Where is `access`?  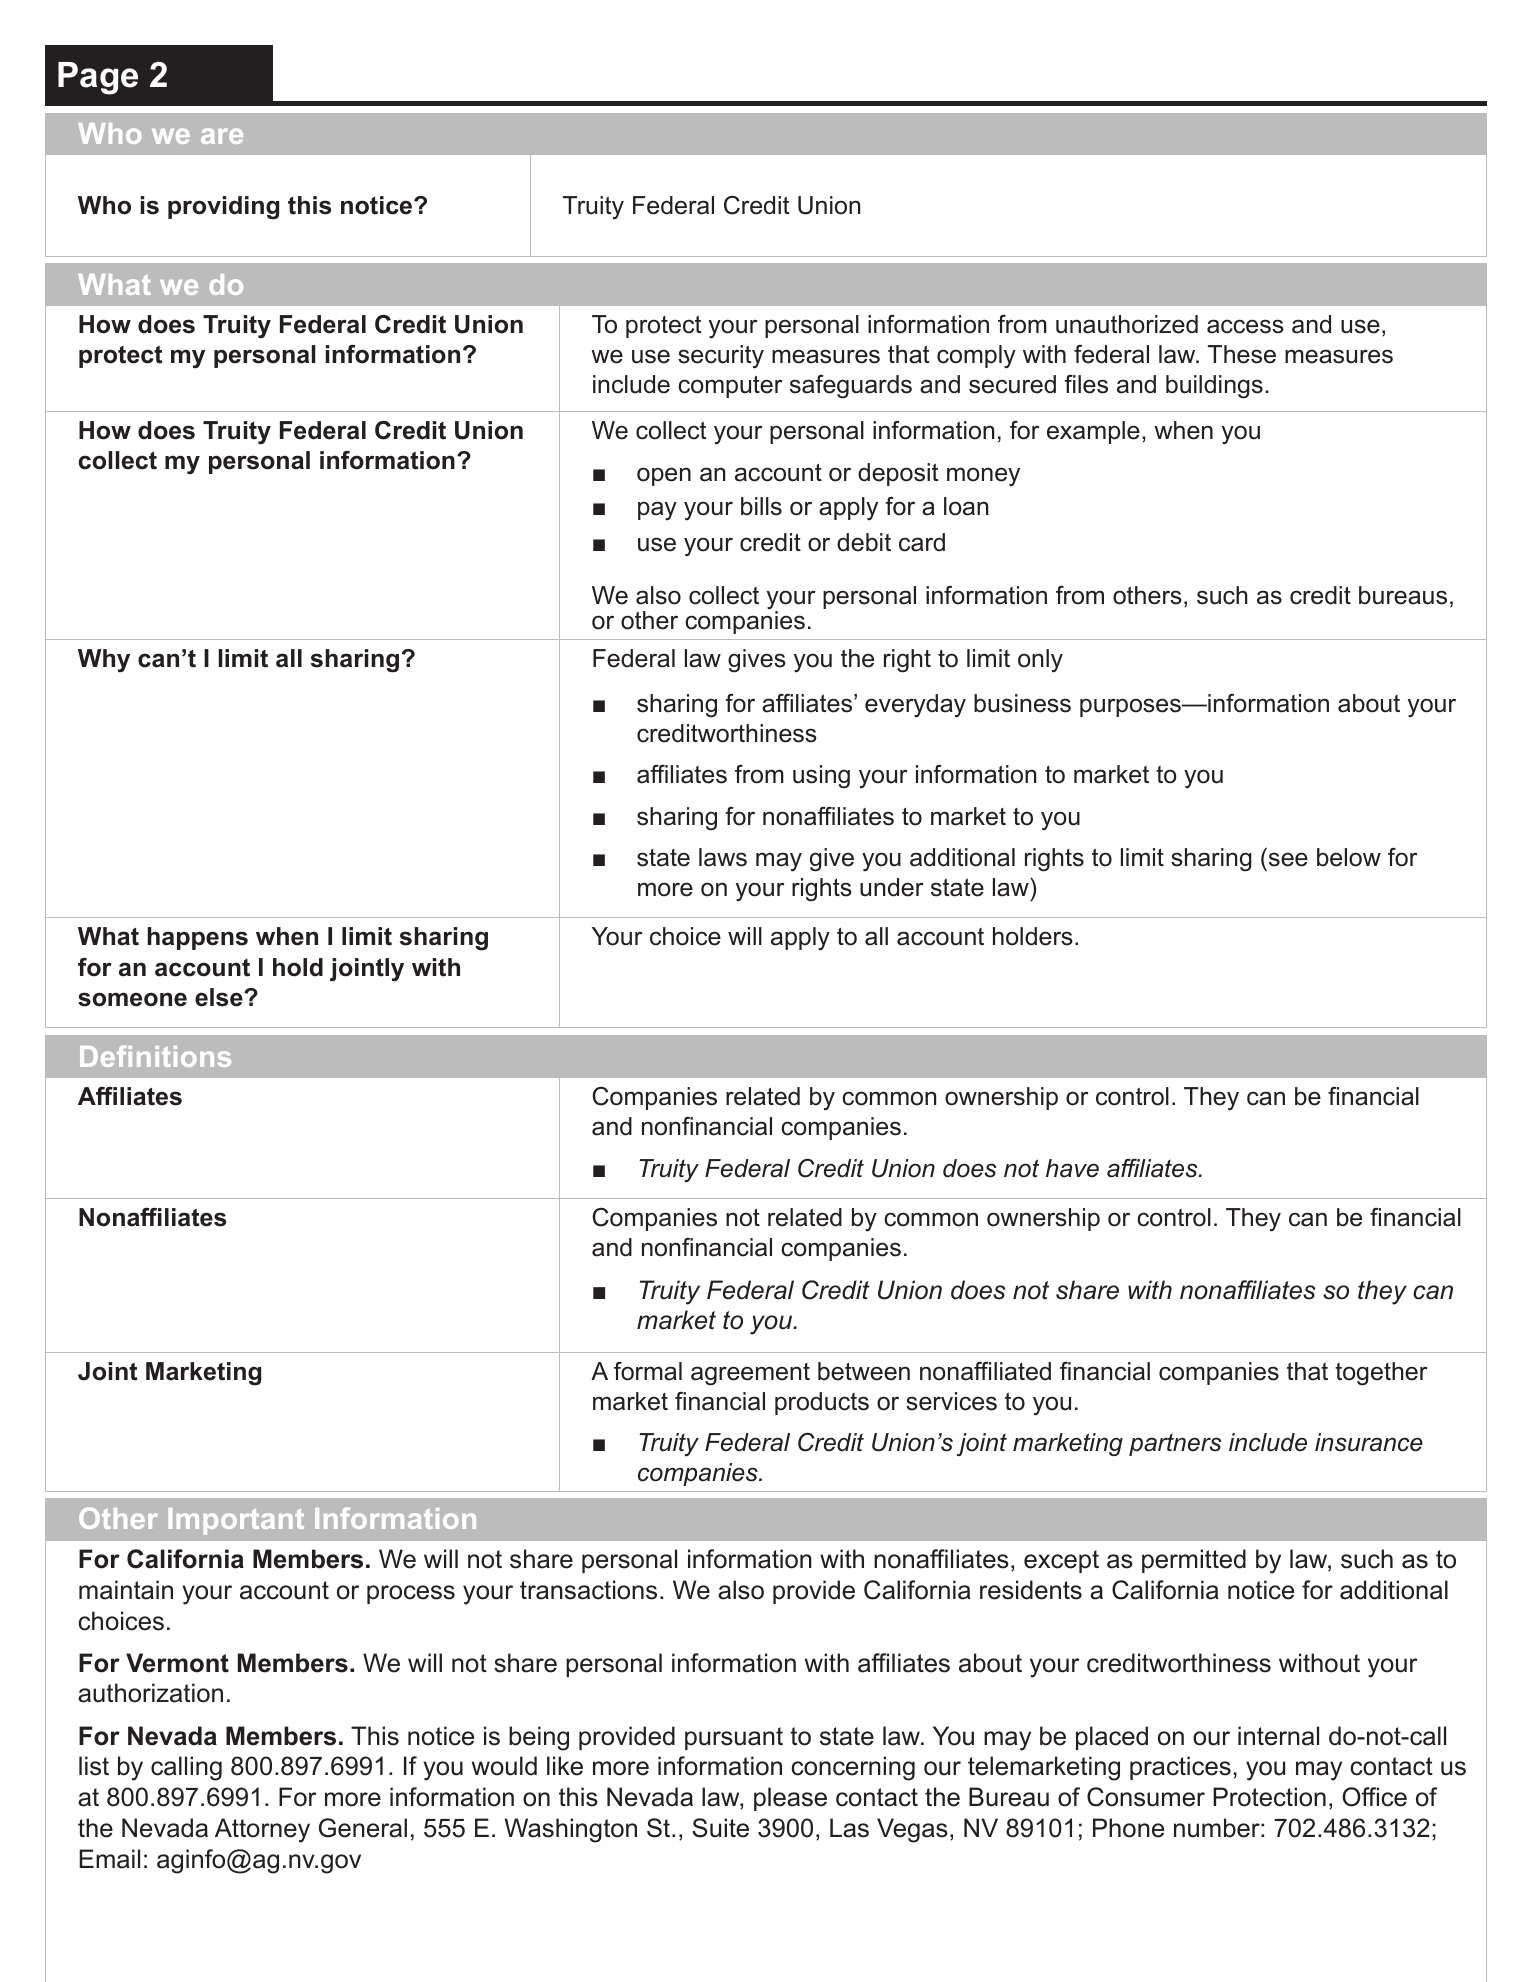
access is located at coordinates (1245, 326).
